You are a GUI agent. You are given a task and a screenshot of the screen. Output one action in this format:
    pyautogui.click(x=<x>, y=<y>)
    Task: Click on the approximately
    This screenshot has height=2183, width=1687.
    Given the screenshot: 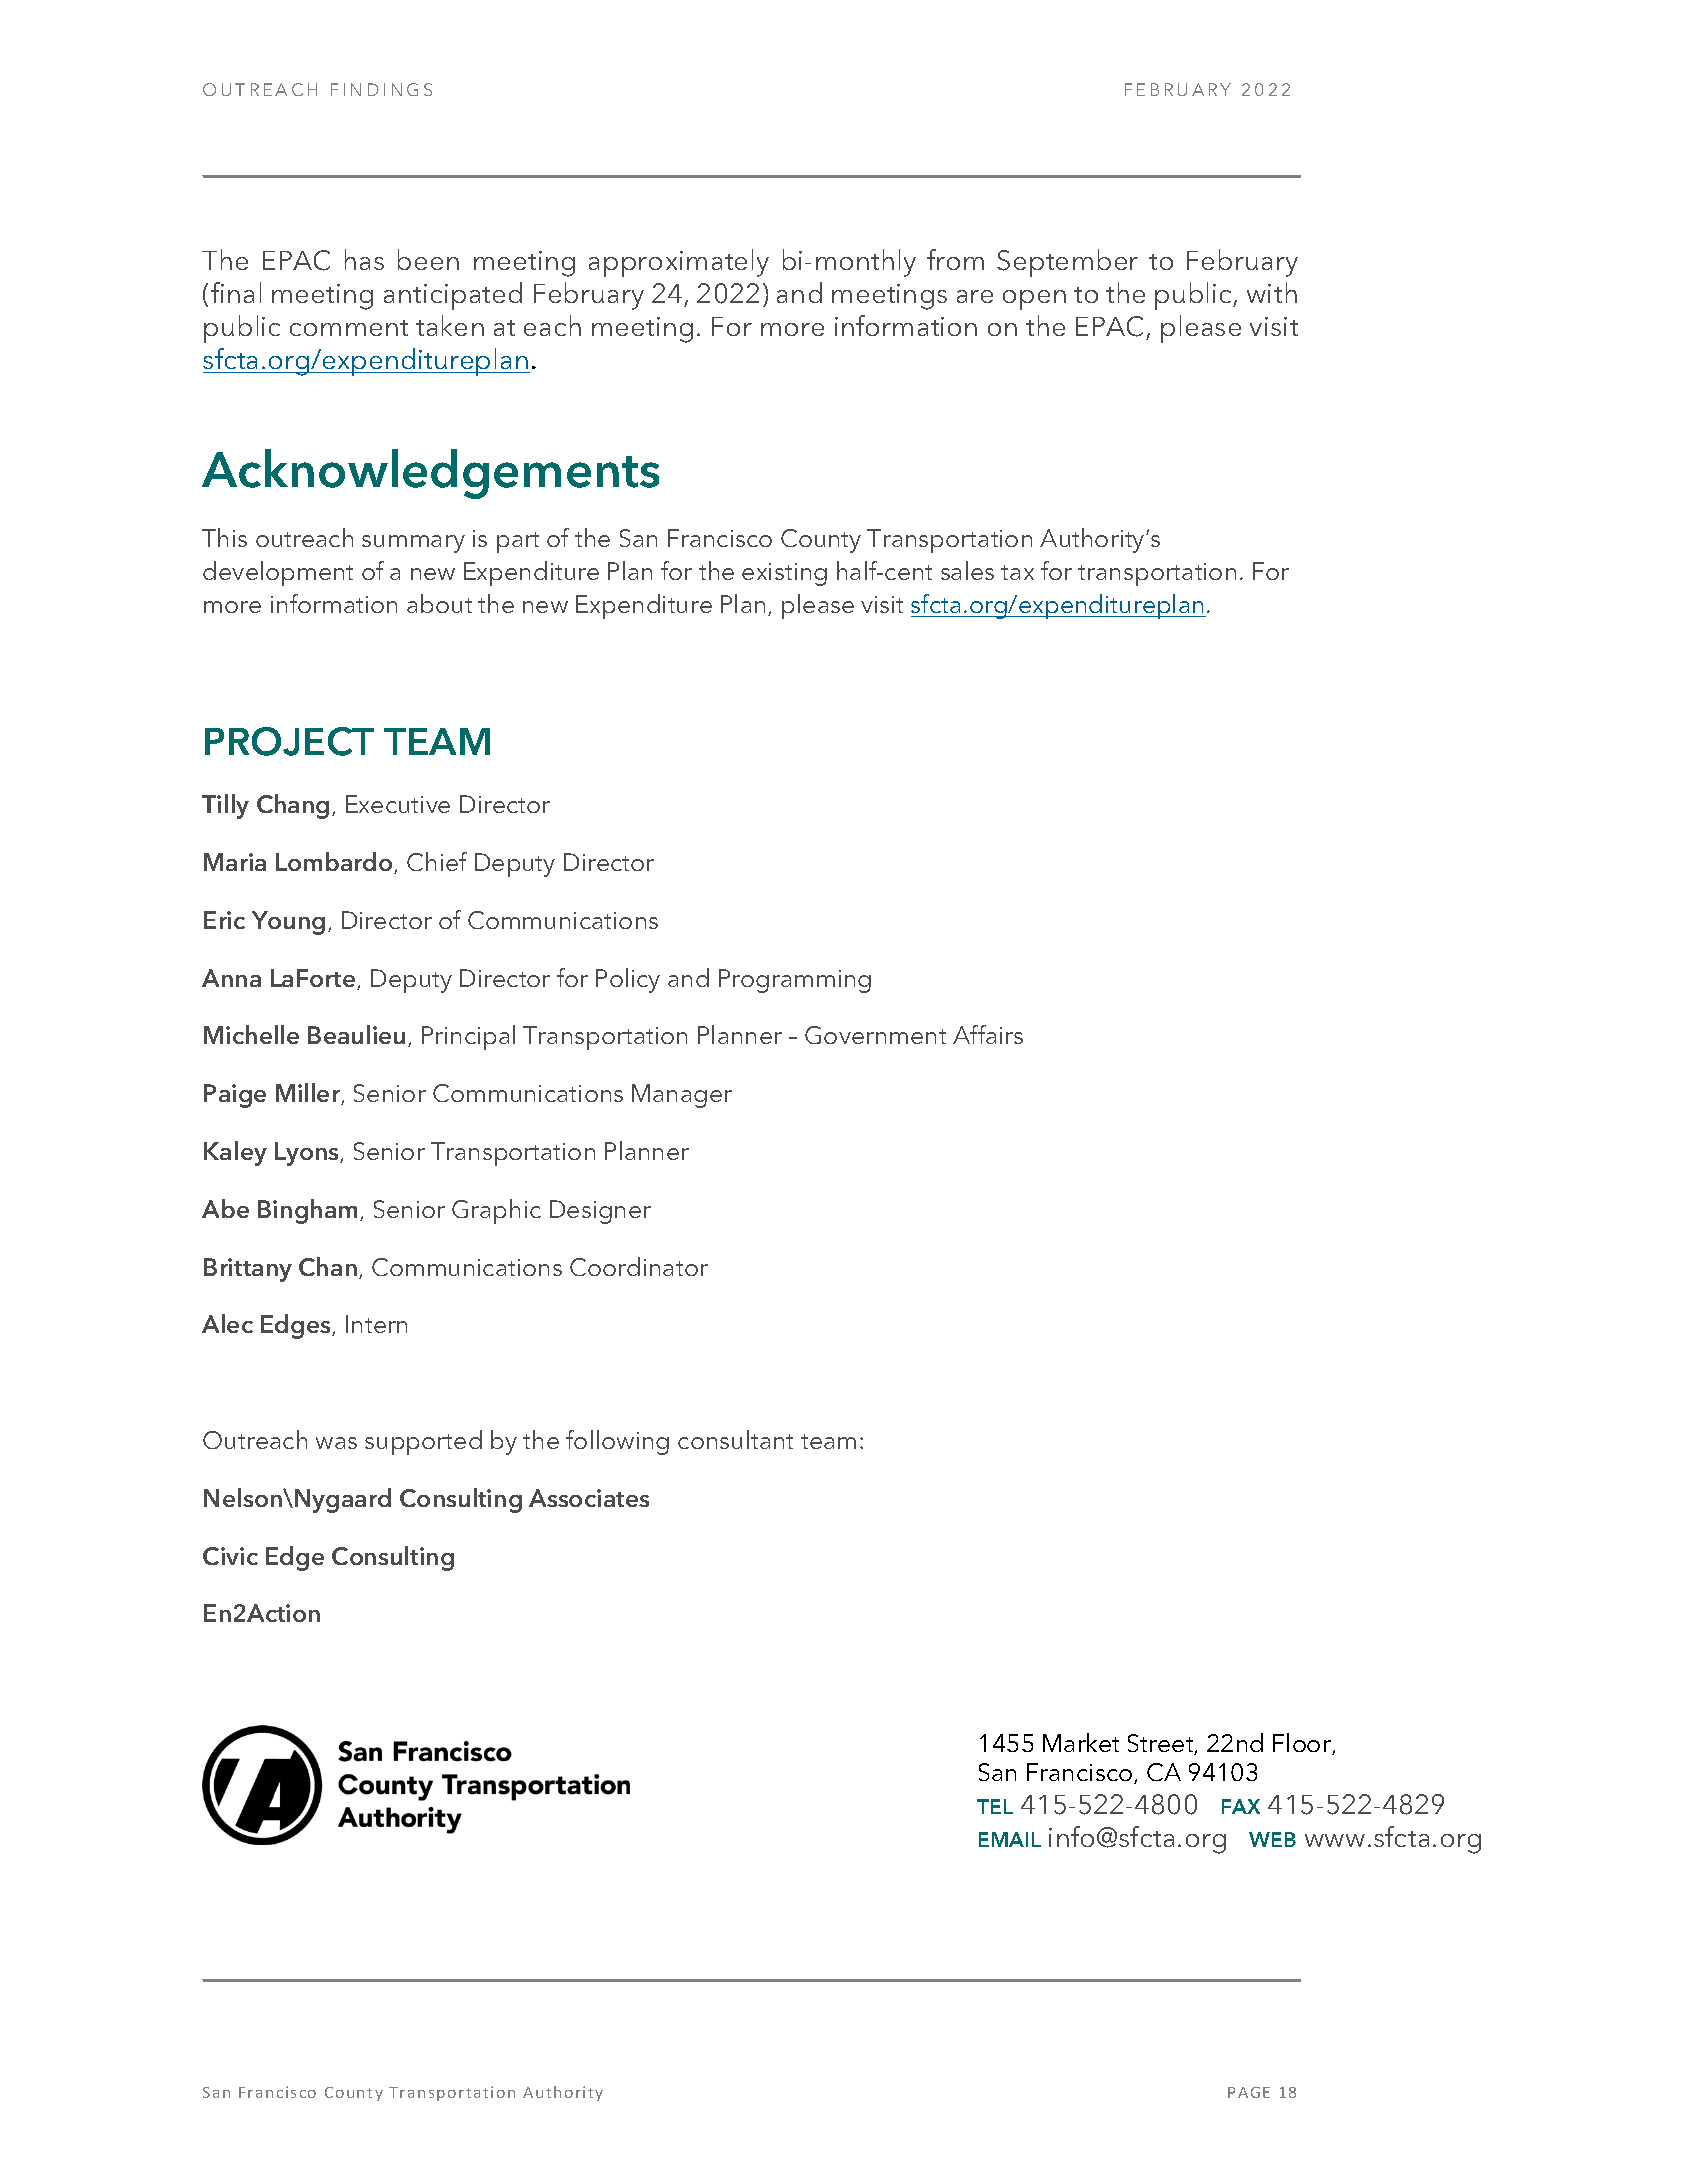 What is the action you would take?
    pyautogui.click(x=679, y=263)
